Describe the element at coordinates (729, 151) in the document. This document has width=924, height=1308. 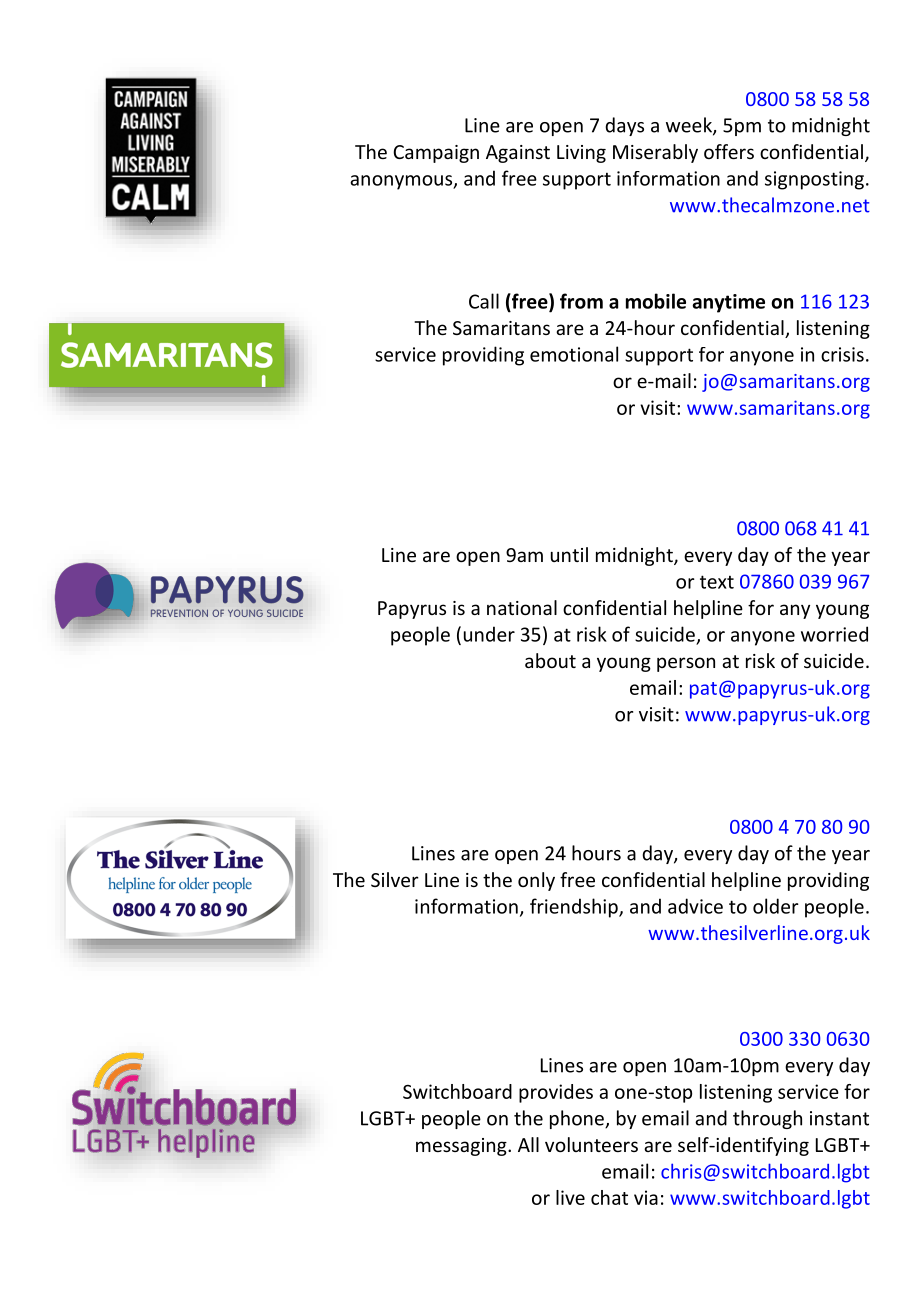
I see `offers` at that location.
